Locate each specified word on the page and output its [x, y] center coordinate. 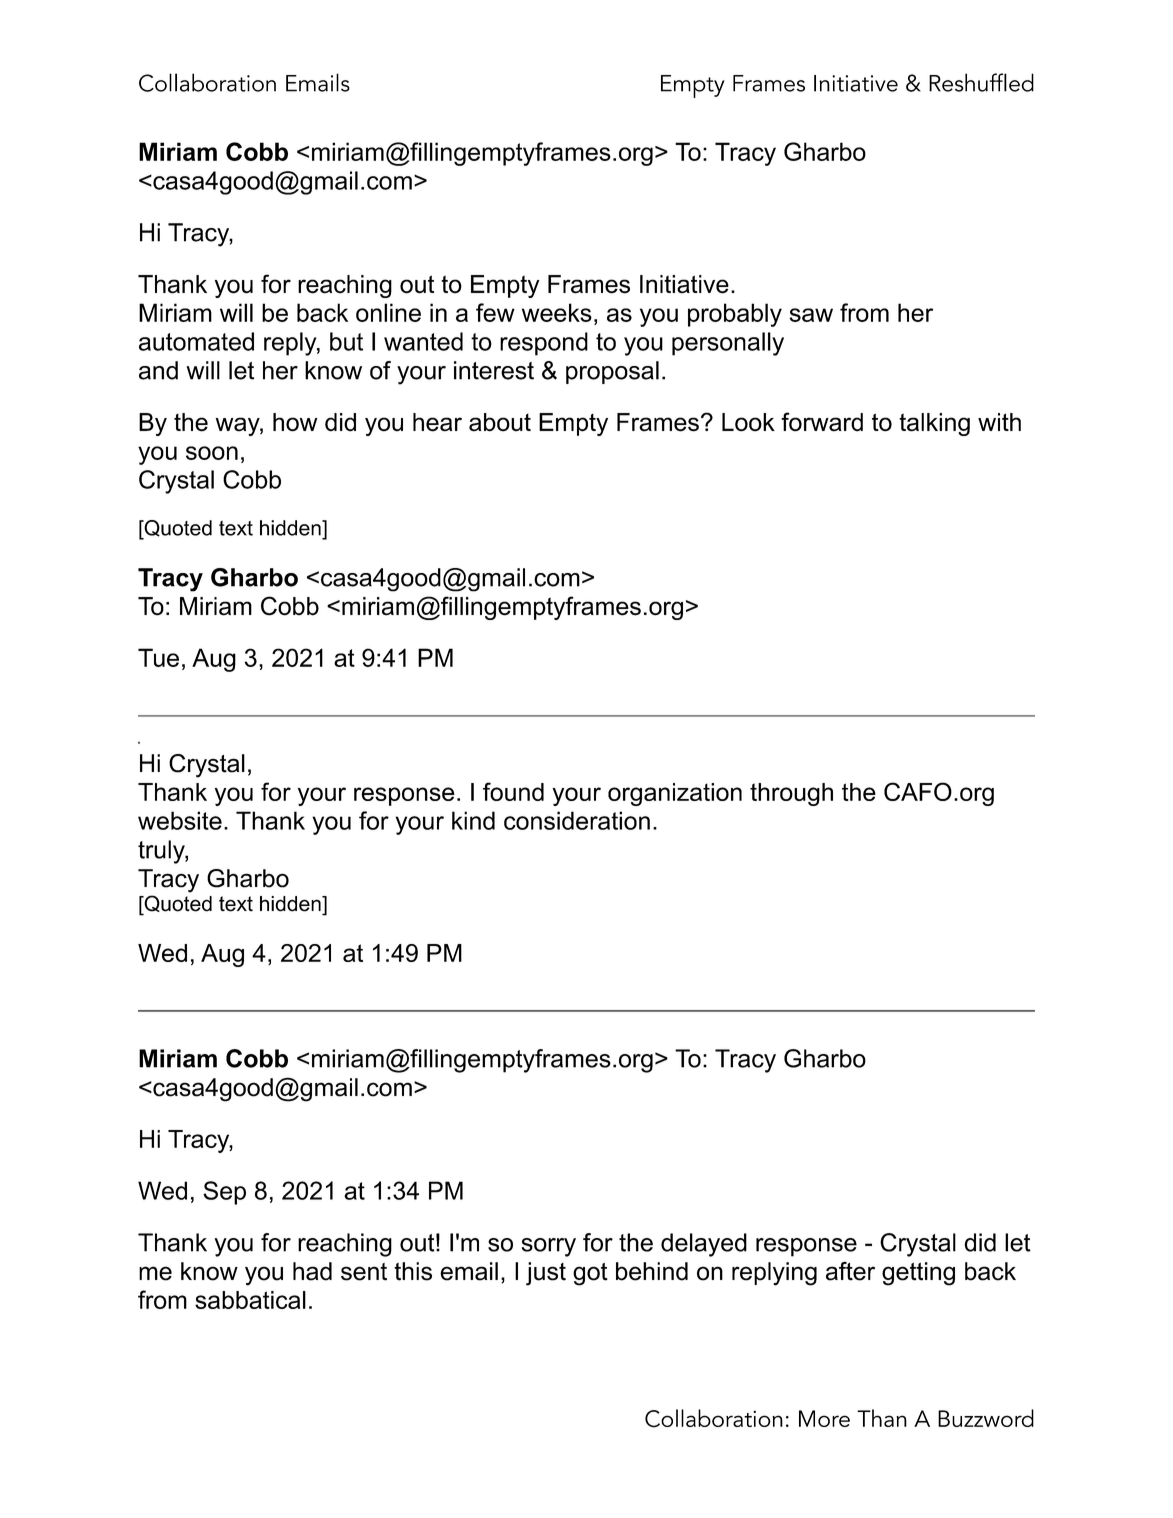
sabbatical [250, 1300]
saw [811, 315]
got [590, 1274]
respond [544, 344]
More [824, 1418]
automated [196, 341]
